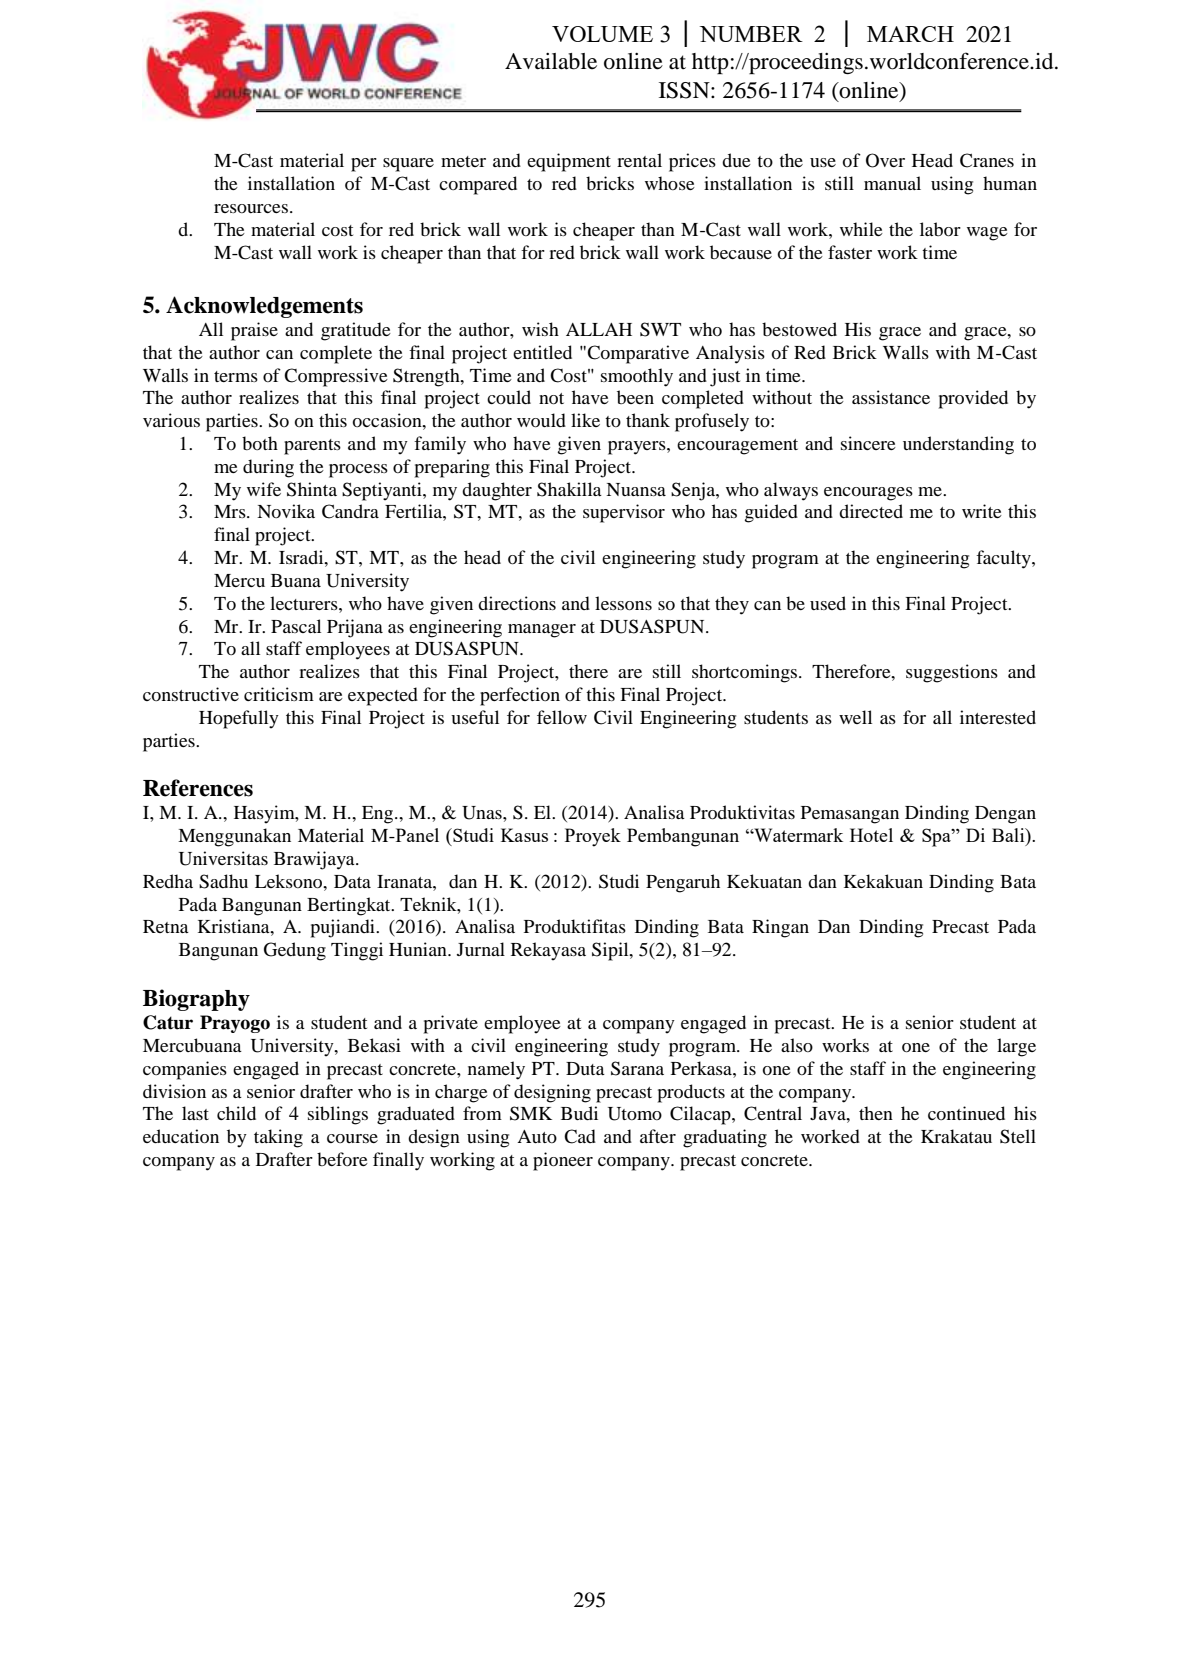 This screenshot has width=1180, height=1669. What do you see at coordinates (580, 1136) in the screenshot?
I see `Cad` at bounding box center [580, 1136].
